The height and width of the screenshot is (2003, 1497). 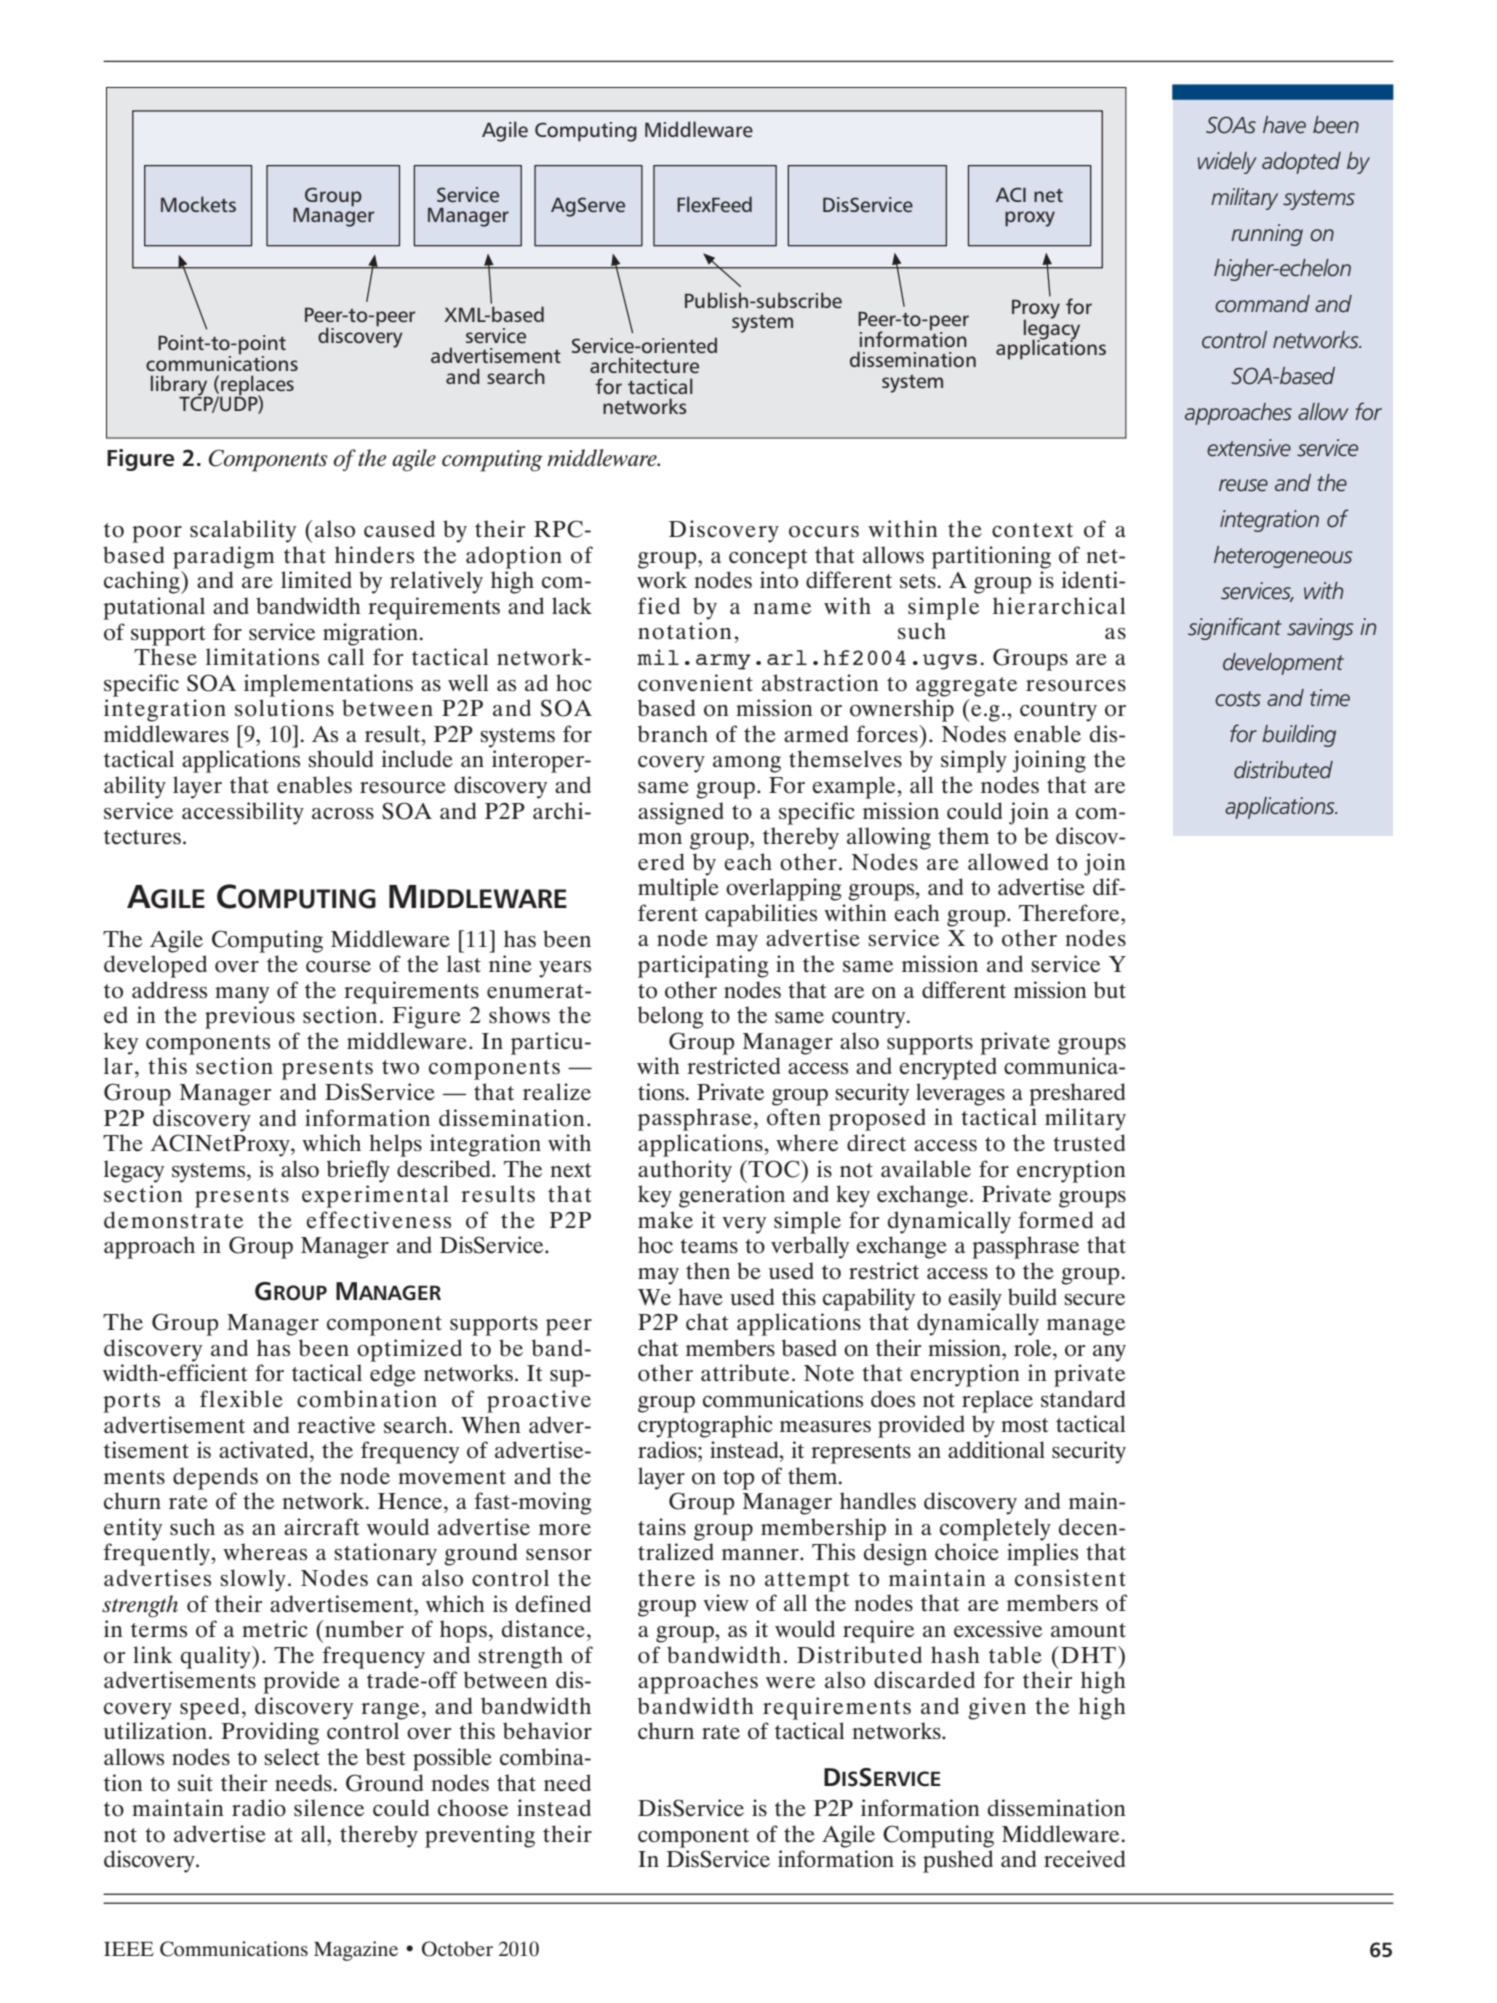 I want to click on occurs, so click(x=824, y=532).
